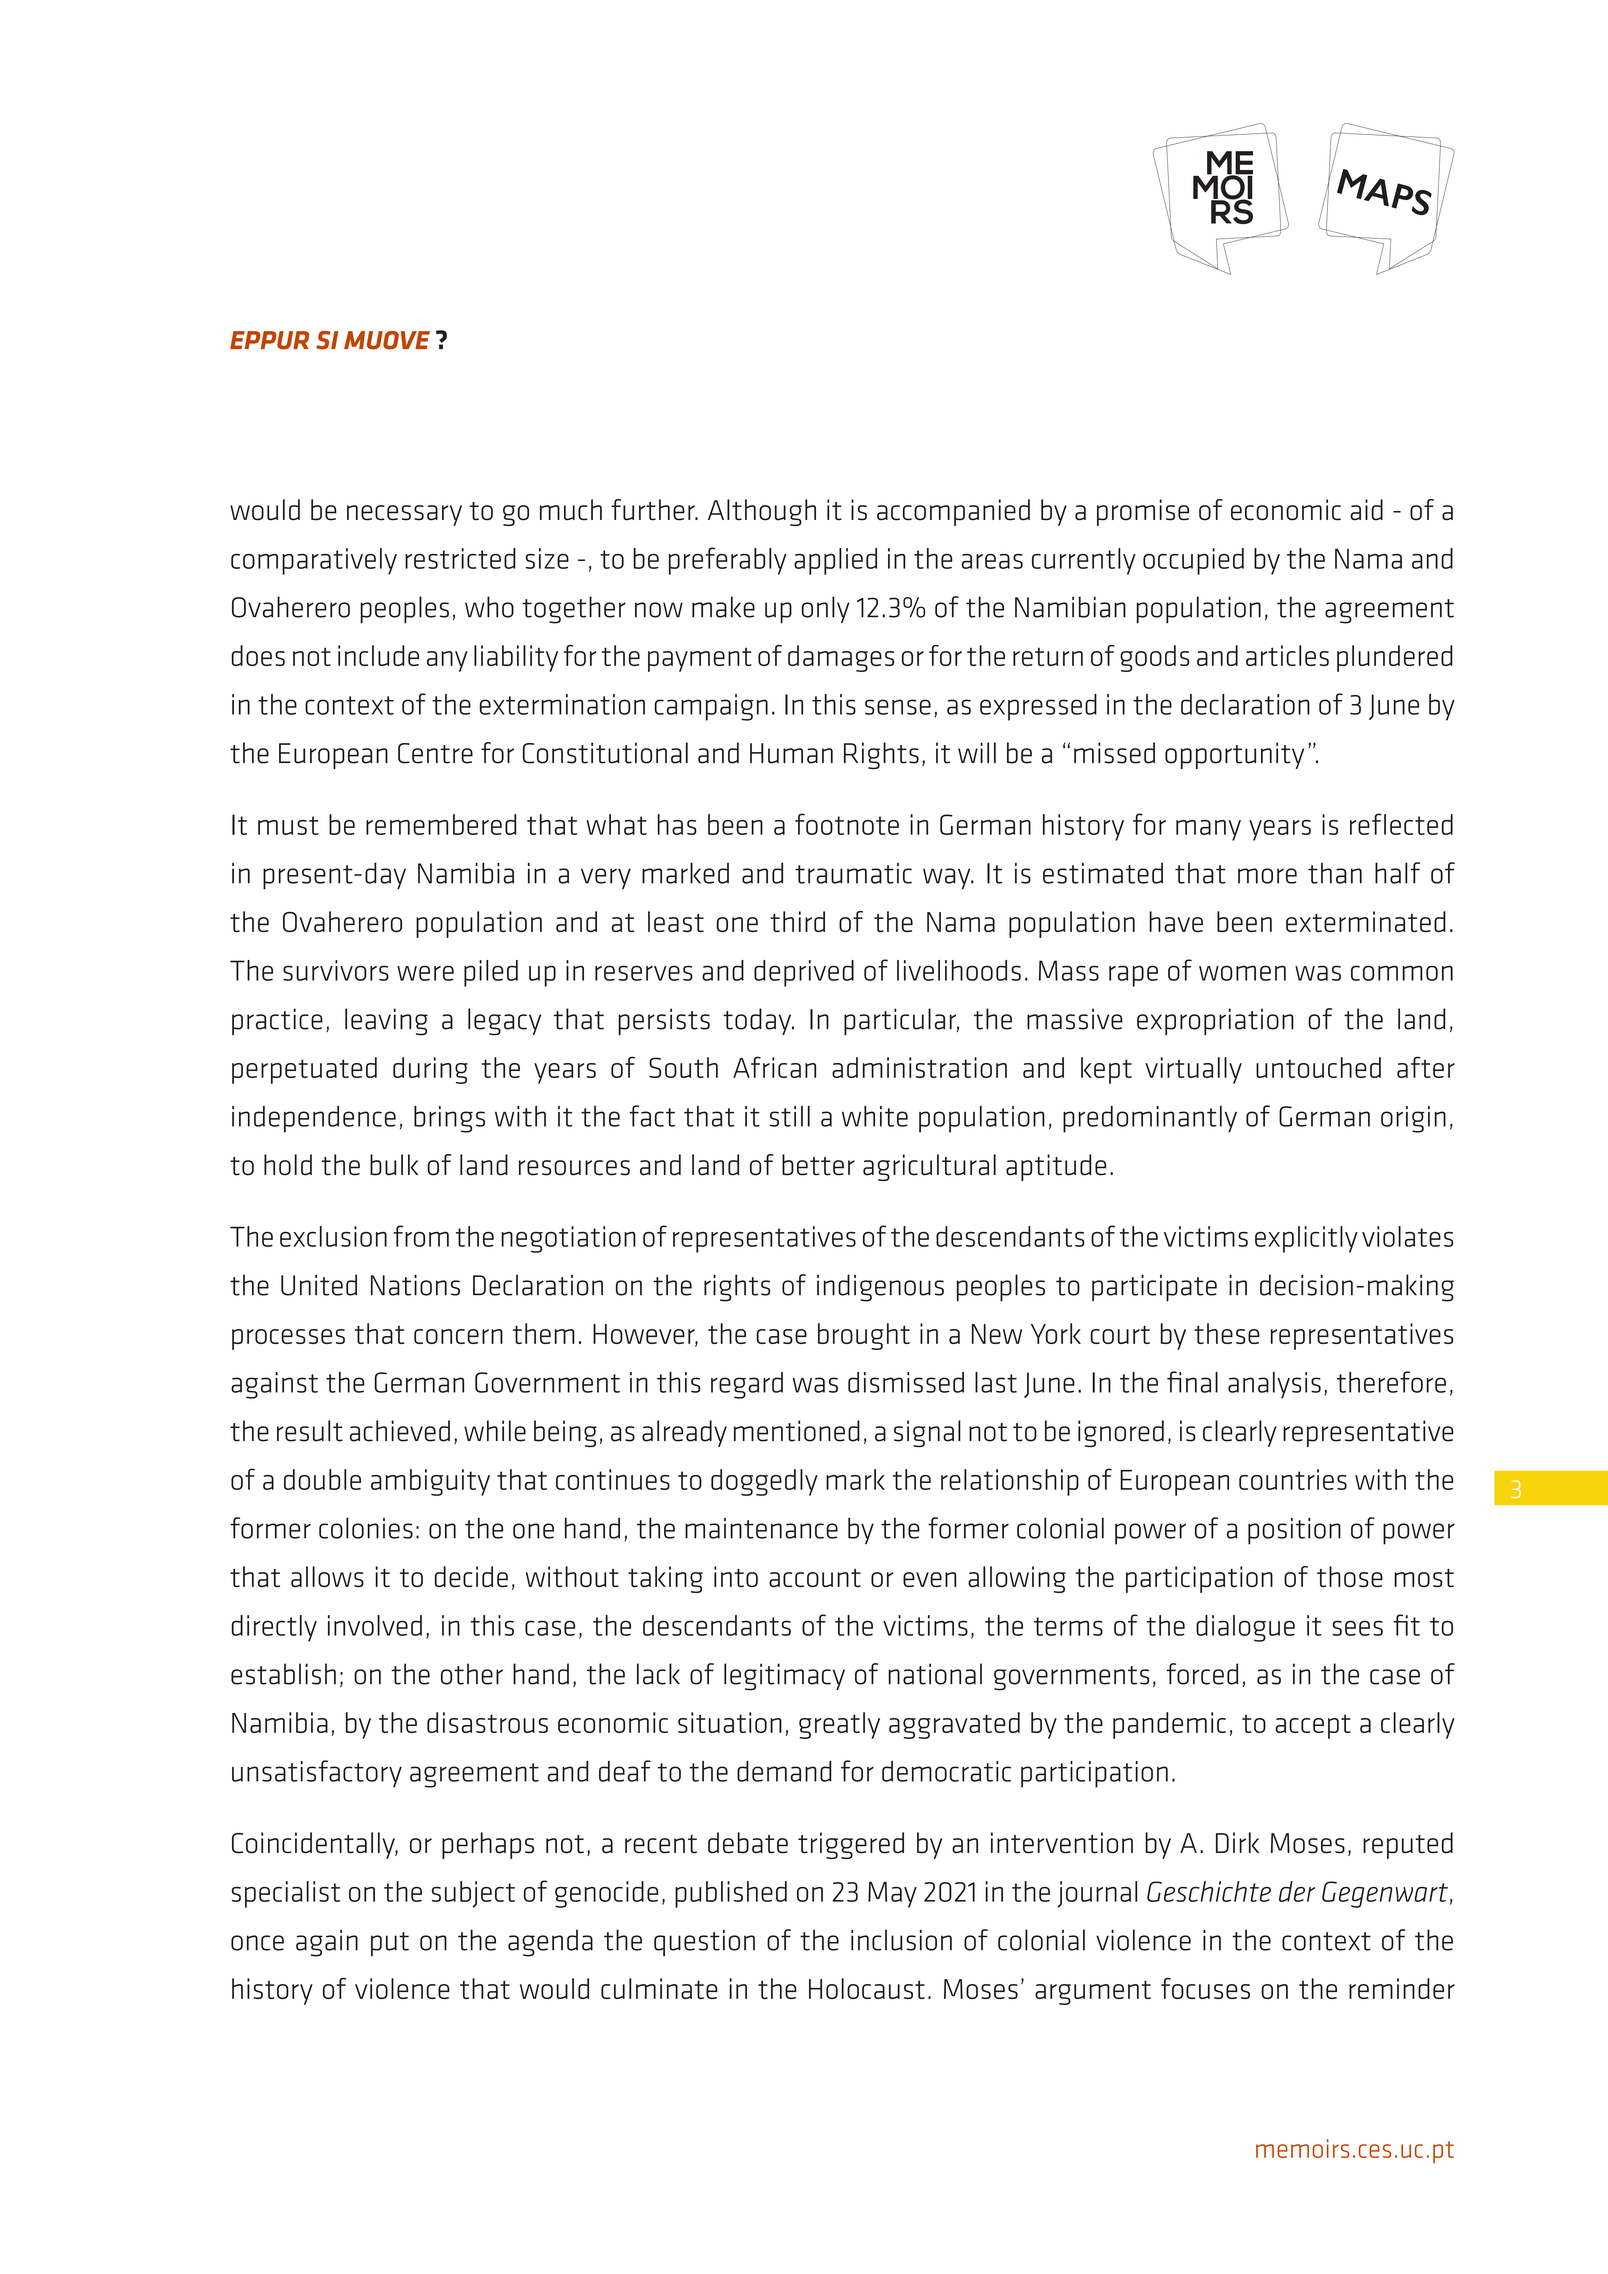  I want to click on doggedly, so click(764, 1482).
